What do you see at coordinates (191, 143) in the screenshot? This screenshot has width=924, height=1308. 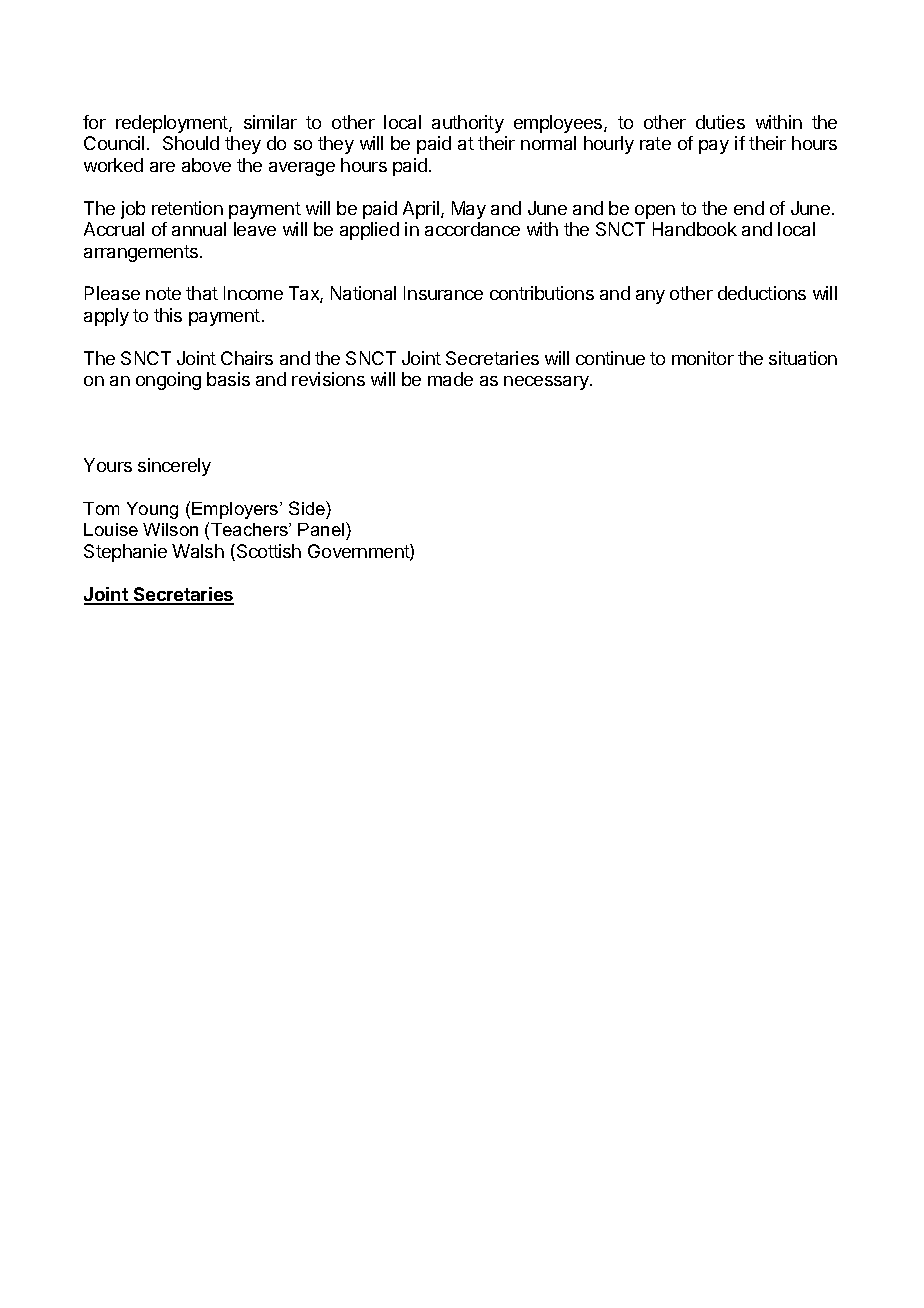 I see `Should` at bounding box center [191, 143].
